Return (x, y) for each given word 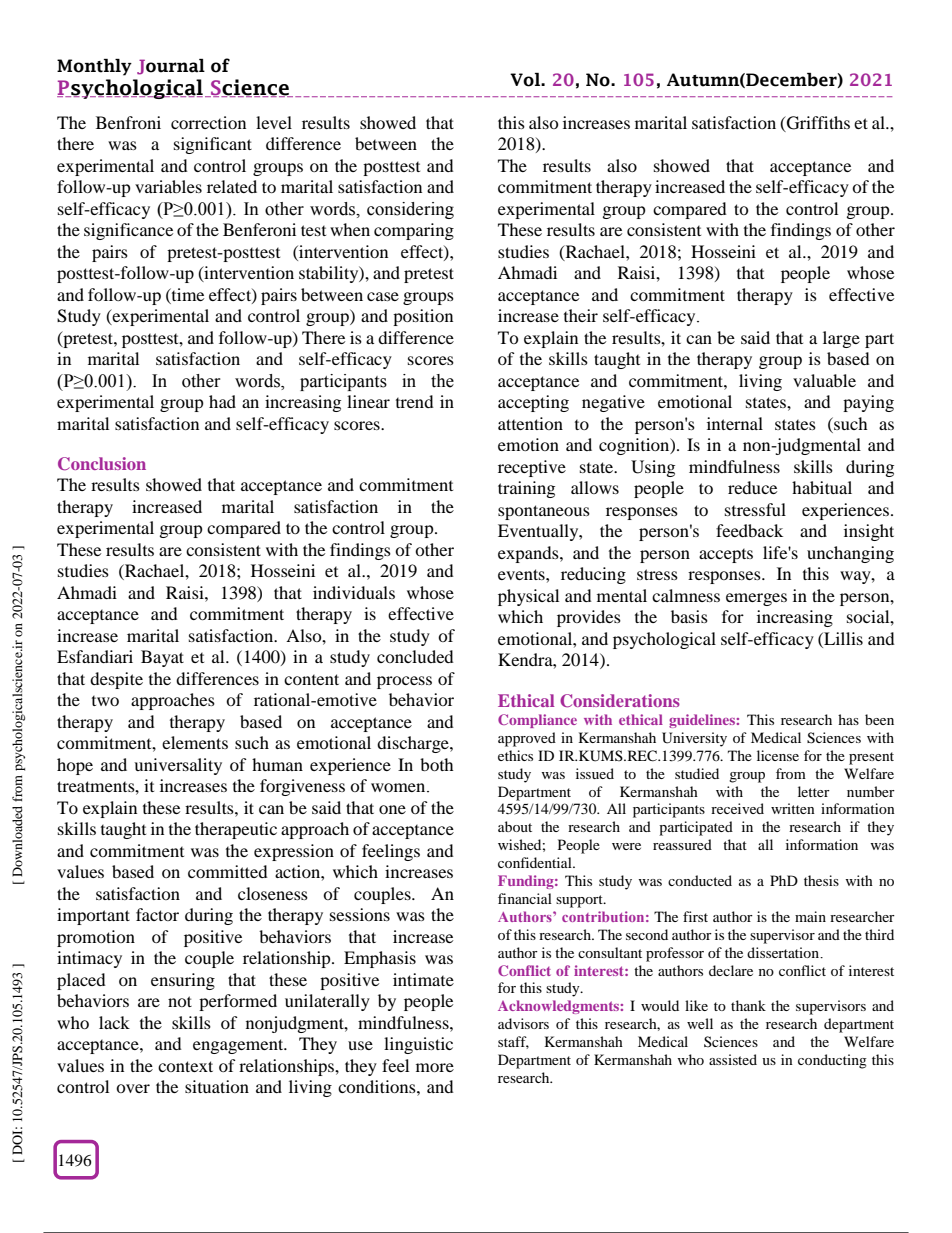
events (522, 574)
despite (116, 680)
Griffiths (817, 124)
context (185, 1066)
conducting (832, 1061)
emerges (756, 599)
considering (410, 210)
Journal (171, 67)
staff (513, 1042)
